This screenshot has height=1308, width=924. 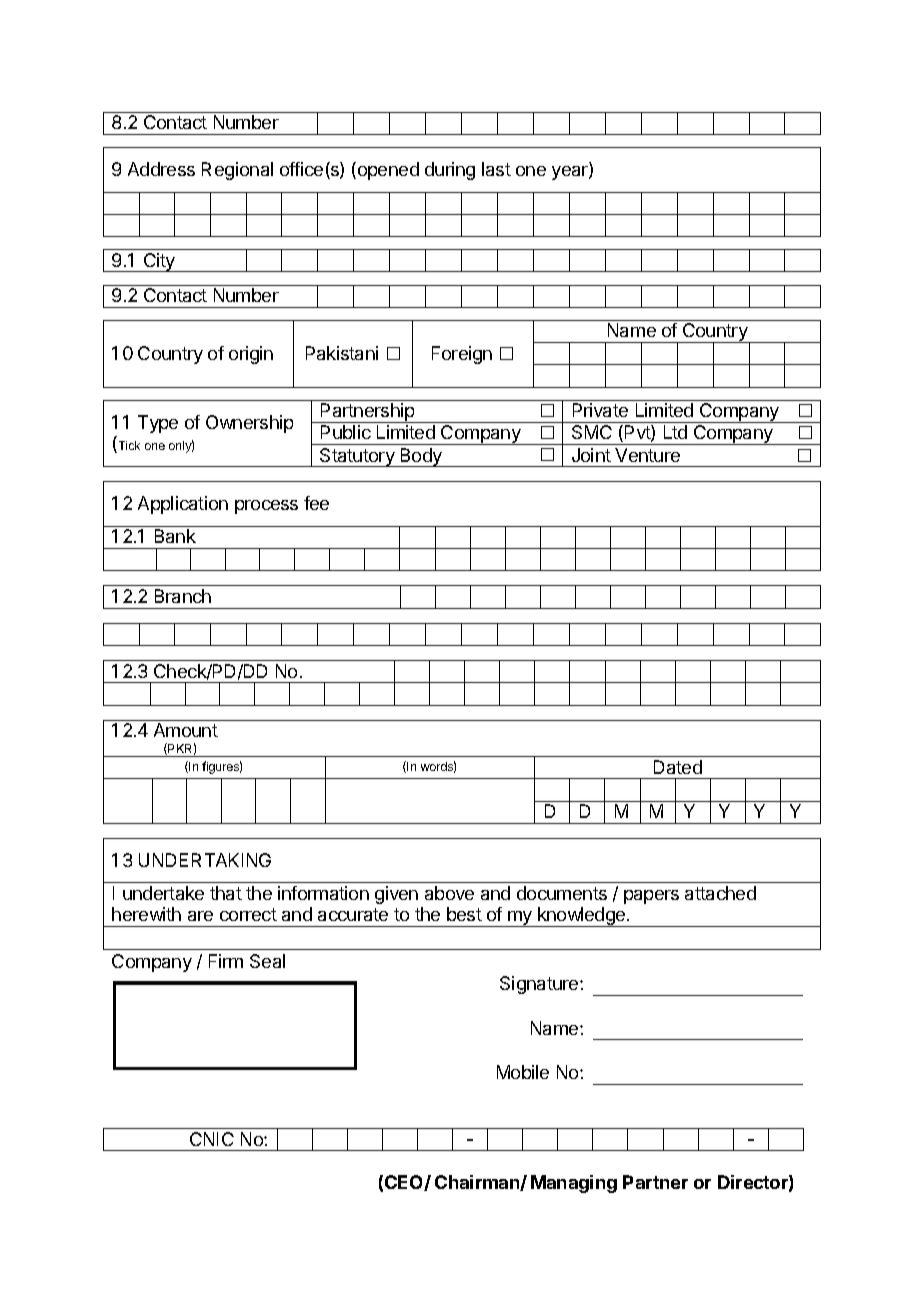 I want to click on Managing, so click(x=574, y=1184).
